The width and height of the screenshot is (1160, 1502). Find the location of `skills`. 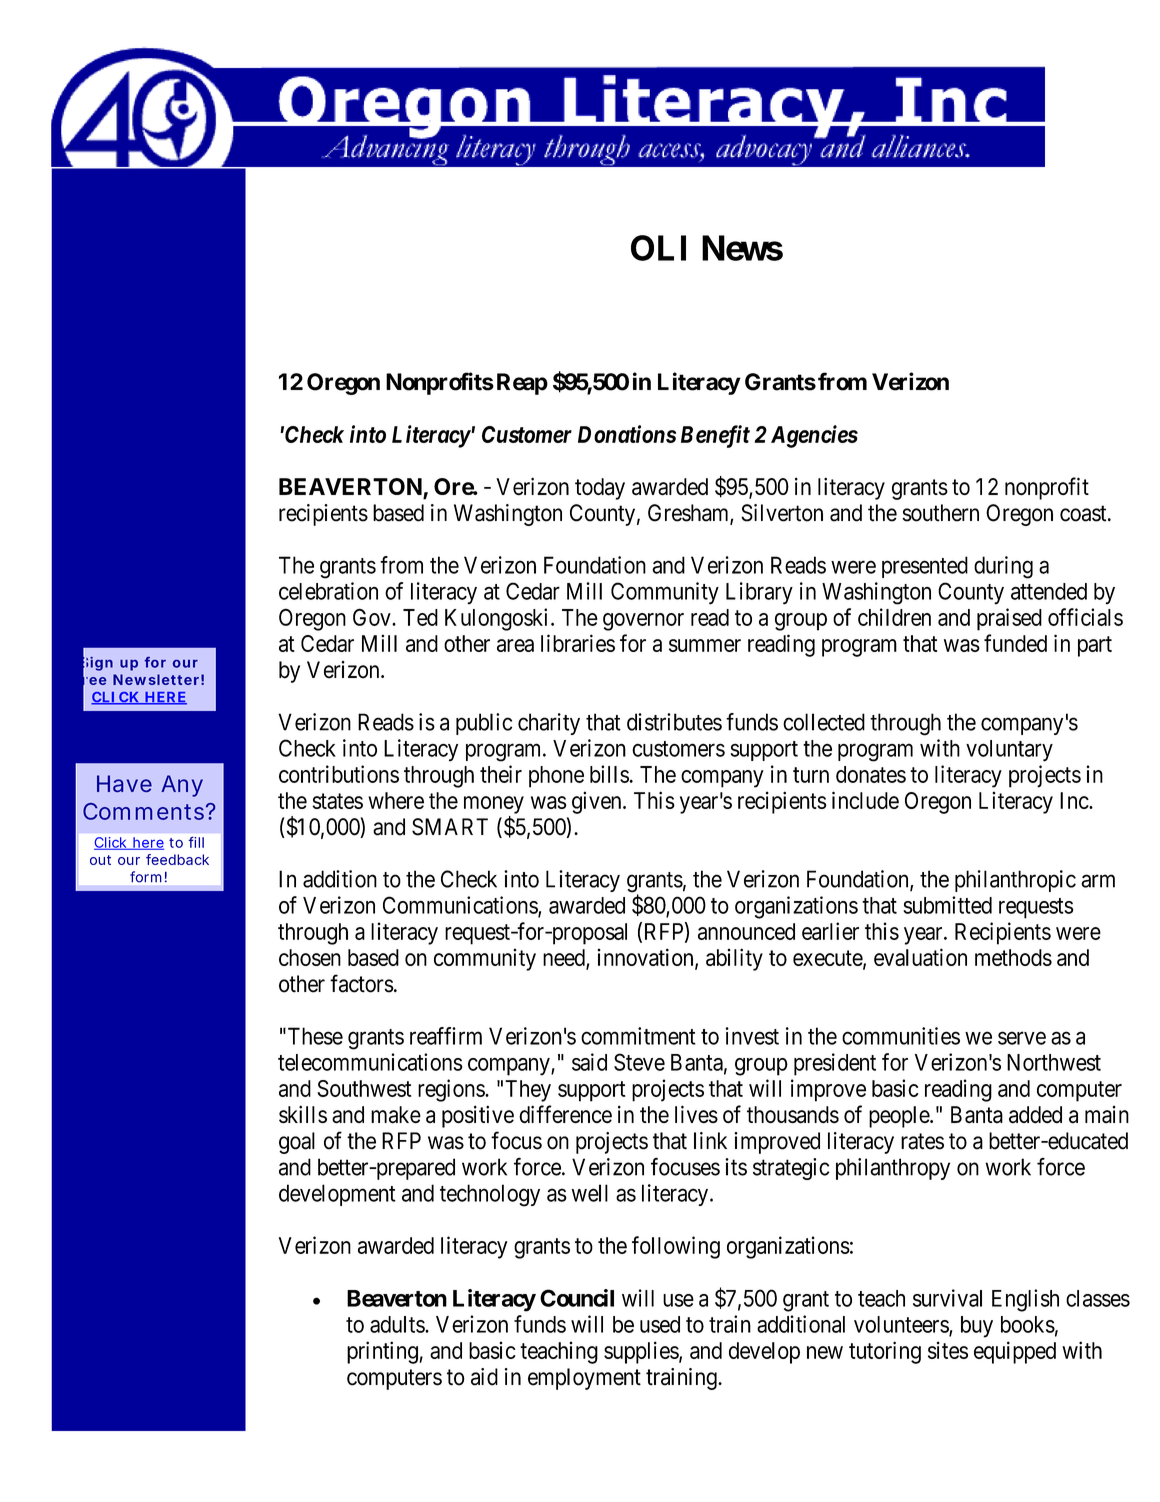

skills is located at coordinates (303, 1114).
